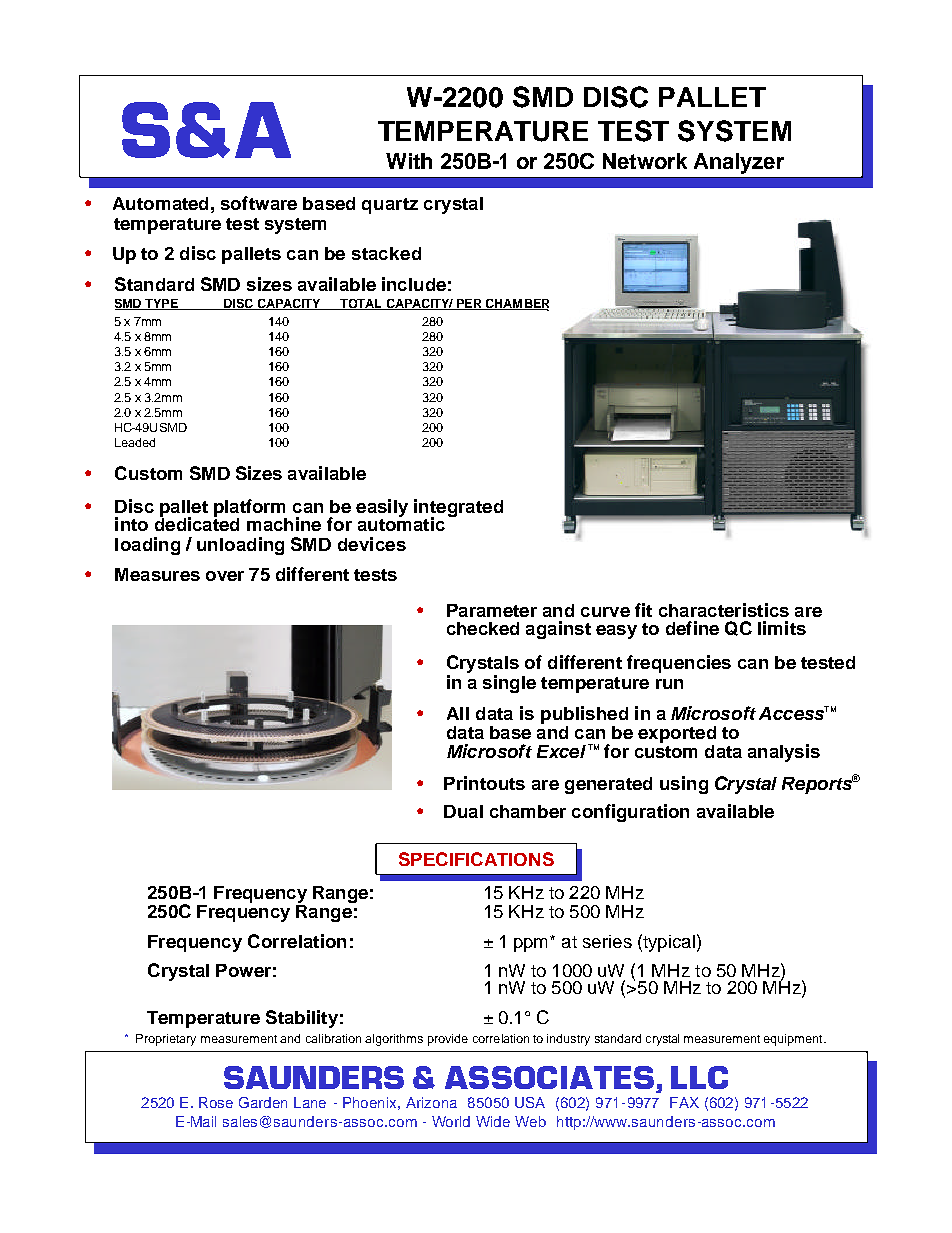 This screenshot has height=1233, width=952. What do you see at coordinates (476, 859) in the screenshot?
I see `SPECIFICATIONS` at bounding box center [476, 859].
